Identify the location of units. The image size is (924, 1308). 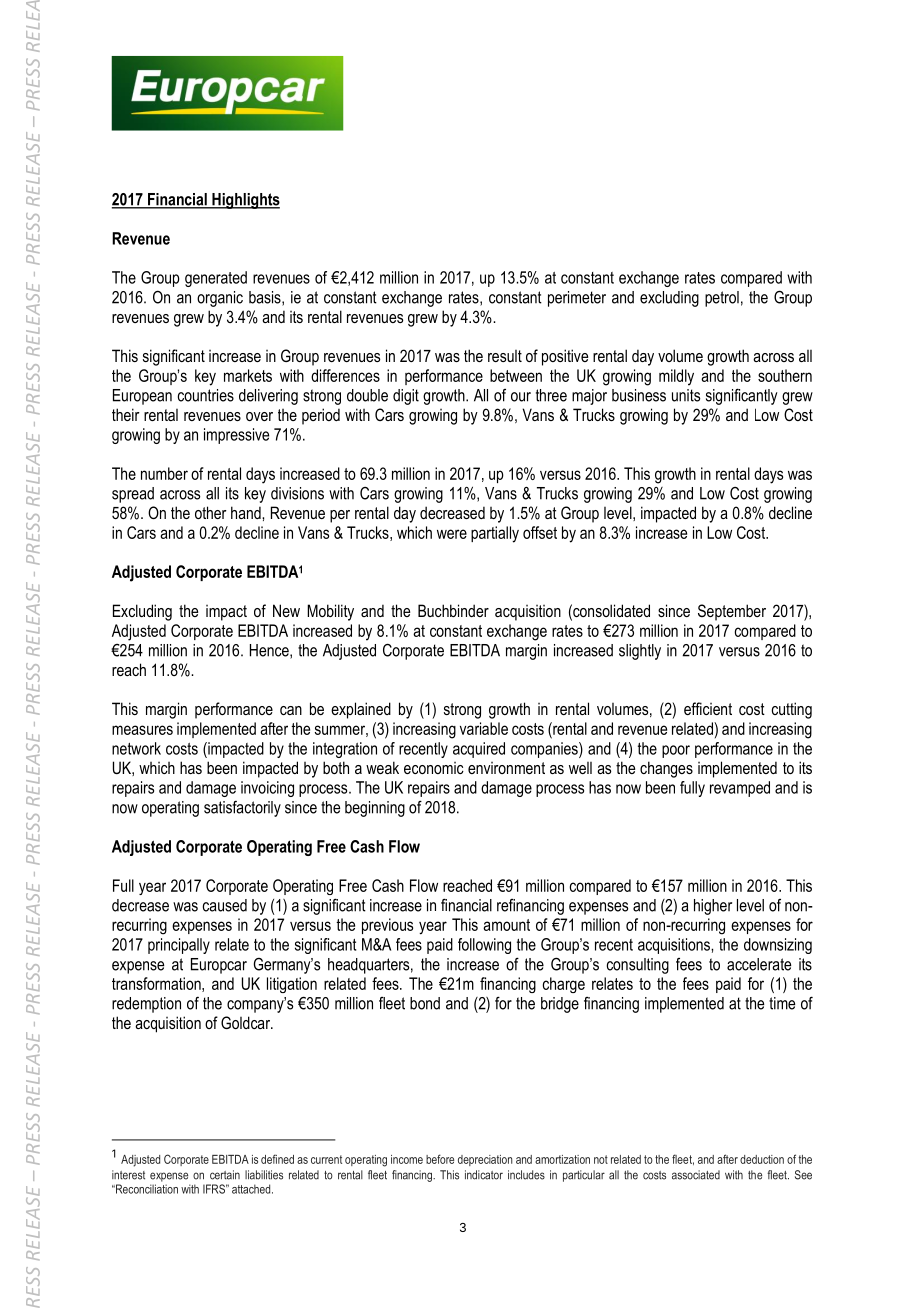
(686, 395).
